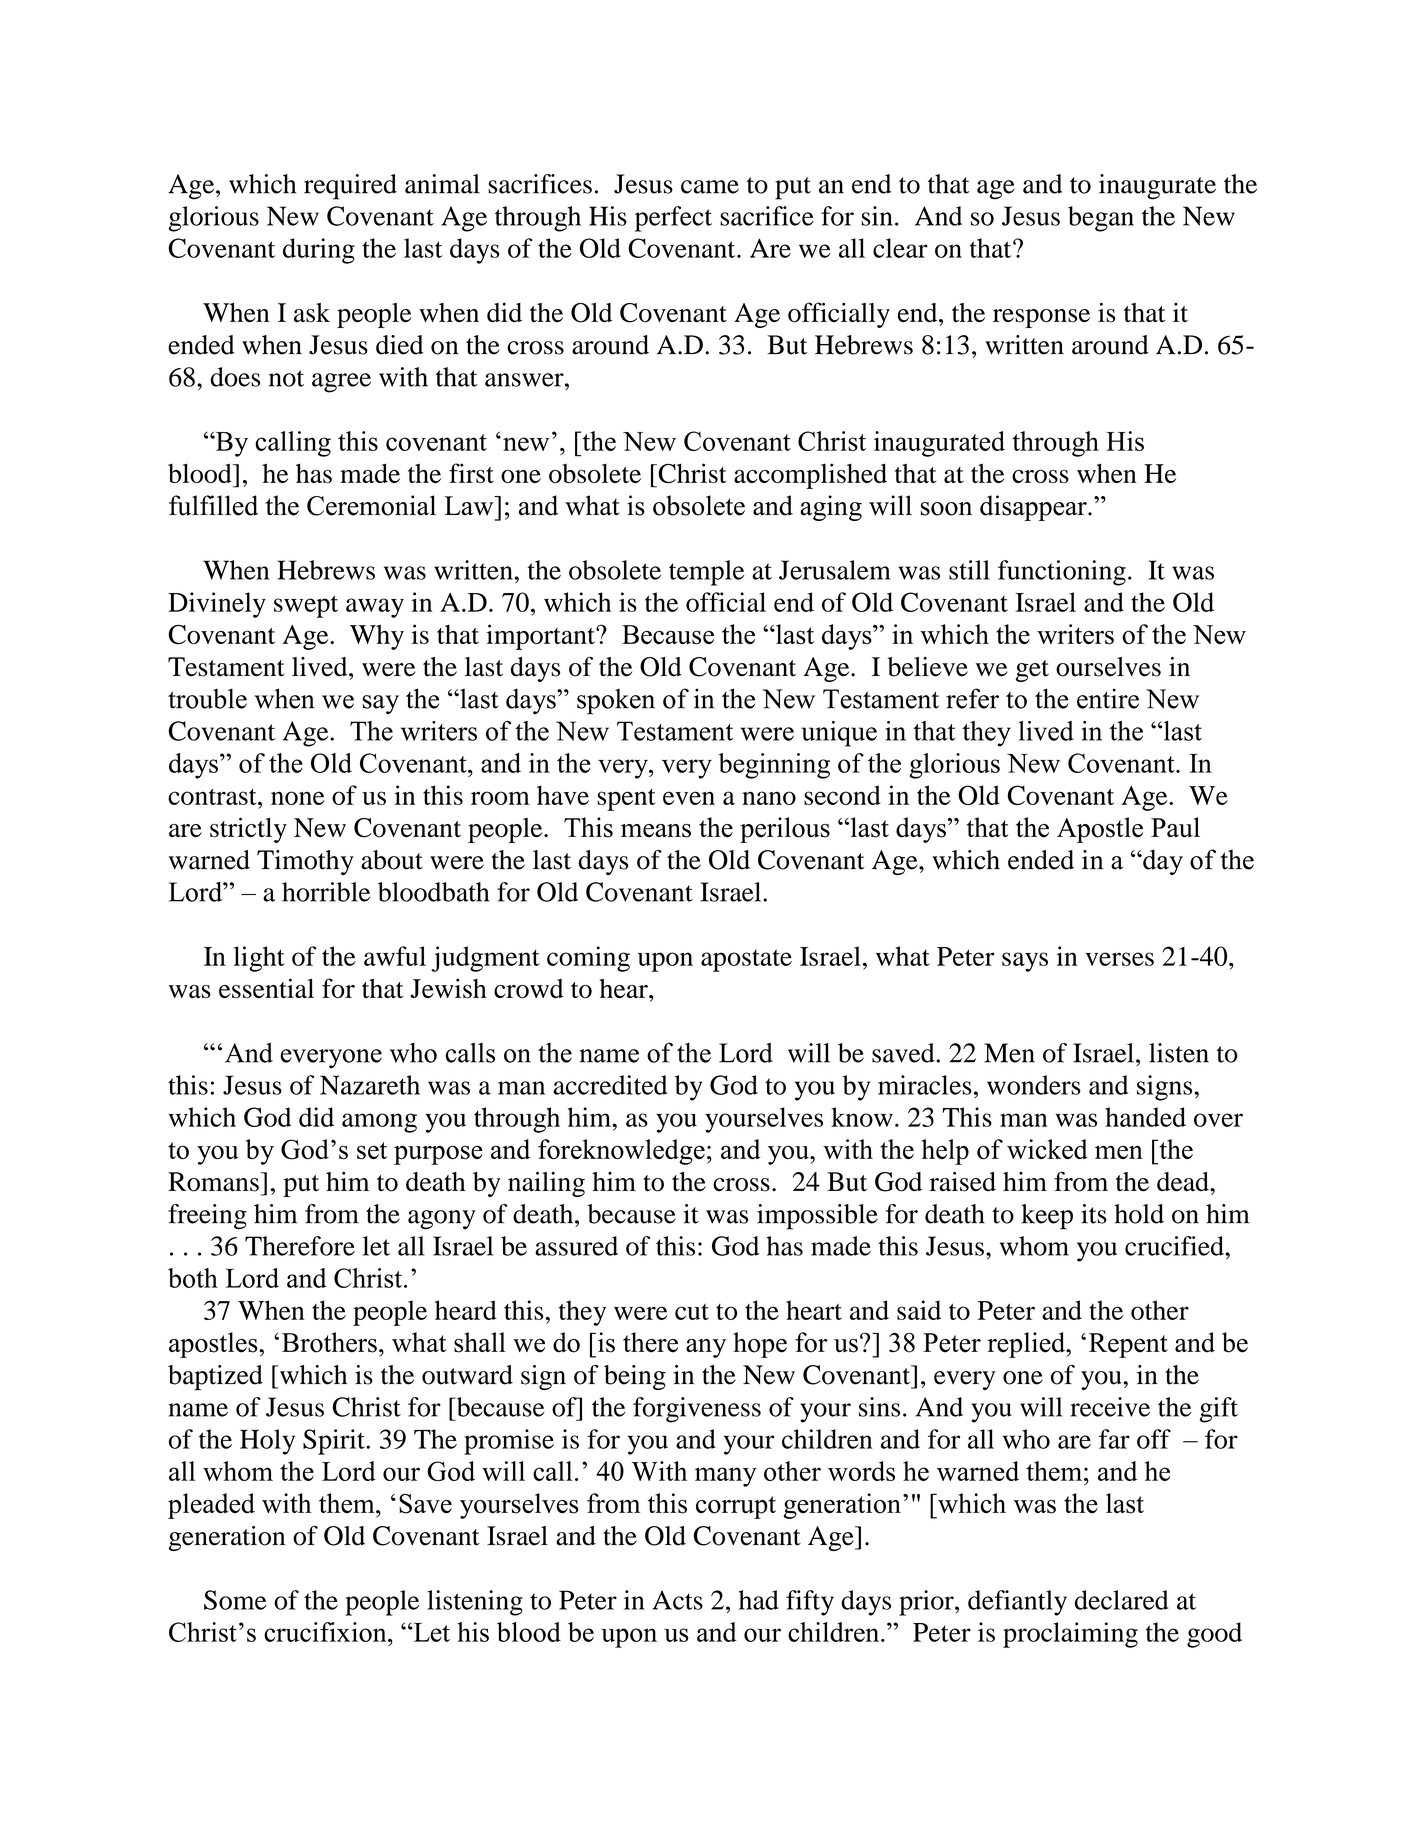  I want to click on apostate, so click(746, 960).
